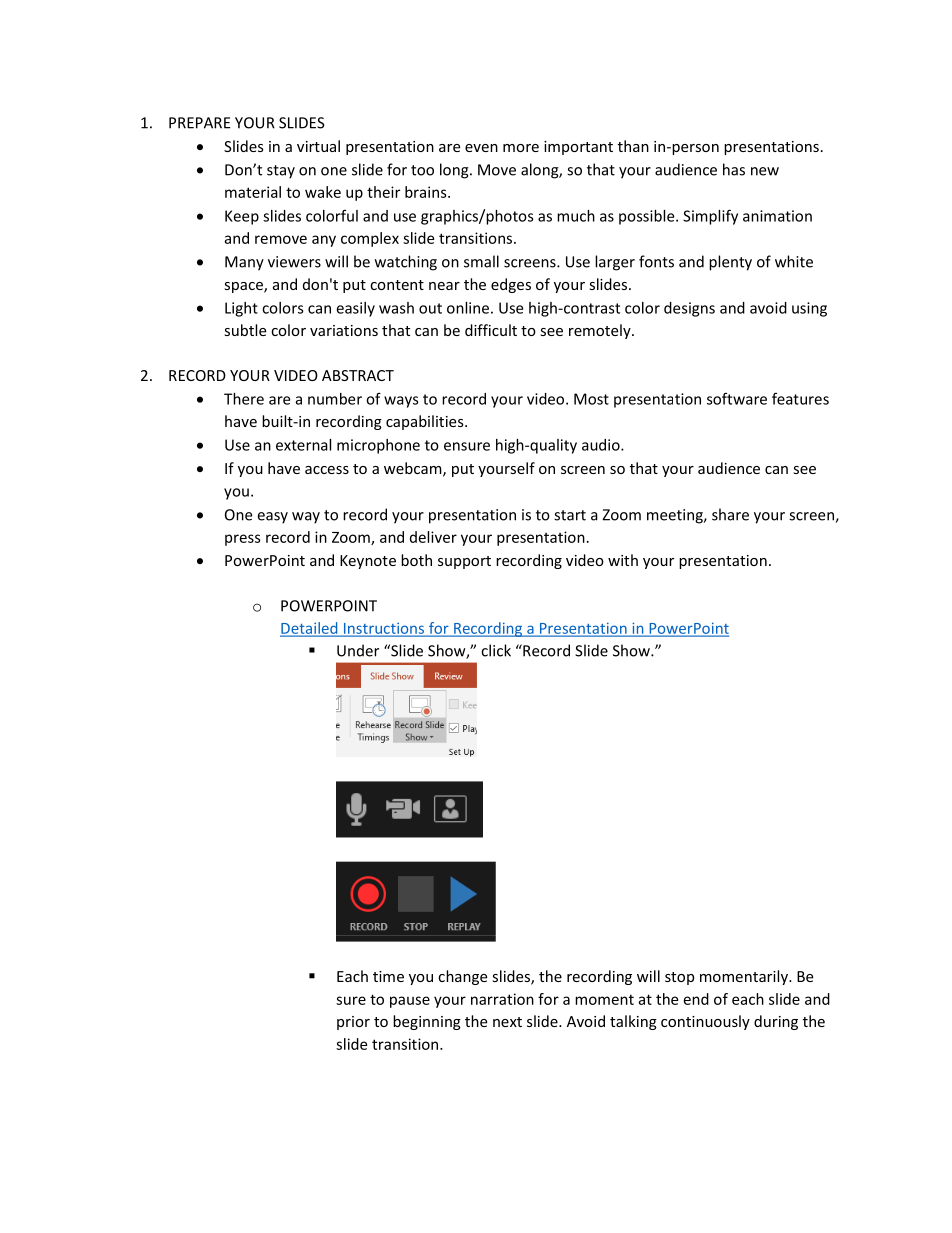 The height and width of the screenshot is (1233, 952). Describe the element at coordinates (696, 999) in the screenshot. I see `end` at that location.
